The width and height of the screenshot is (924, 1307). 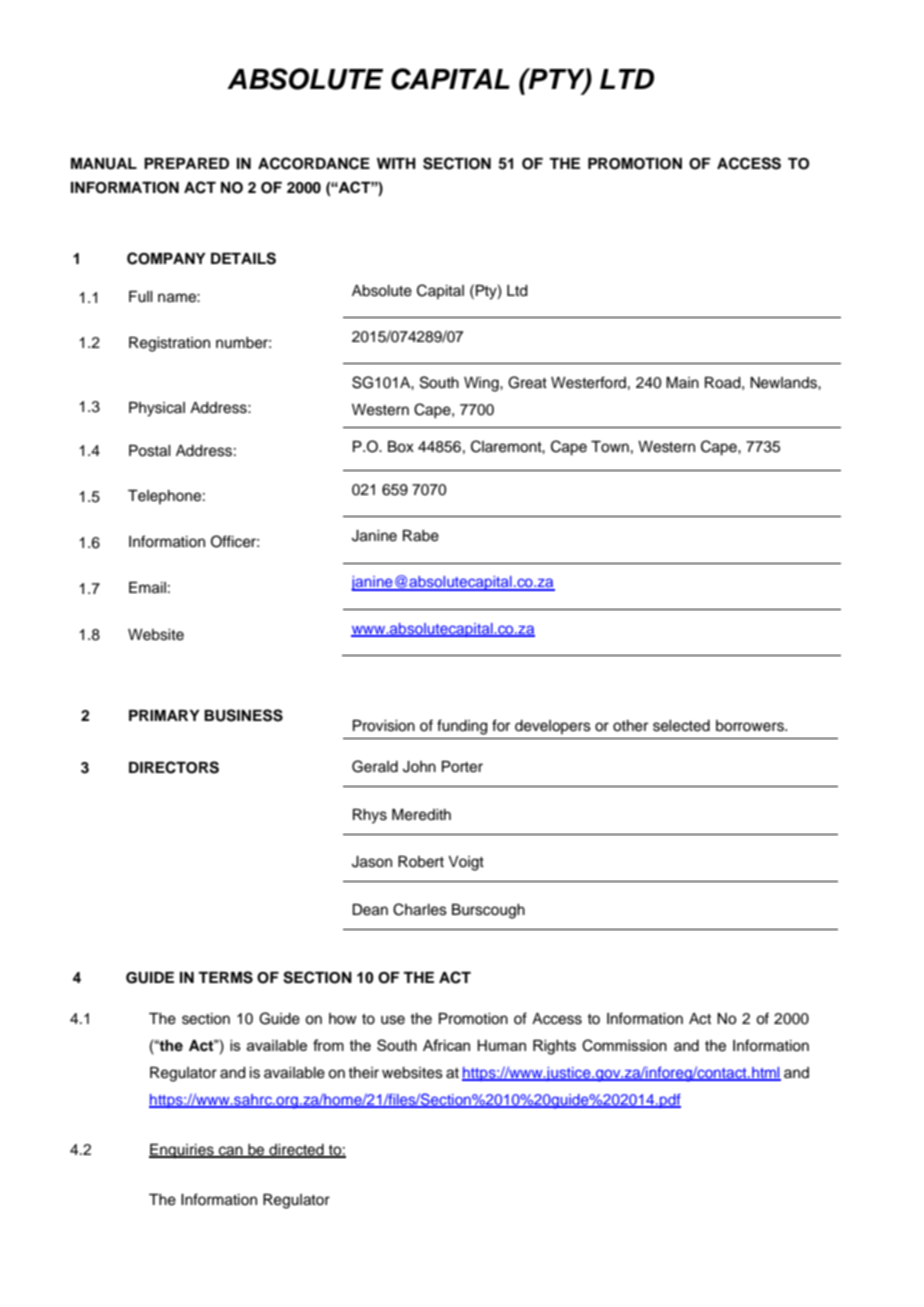 I want to click on PREPARED, so click(x=186, y=163).
